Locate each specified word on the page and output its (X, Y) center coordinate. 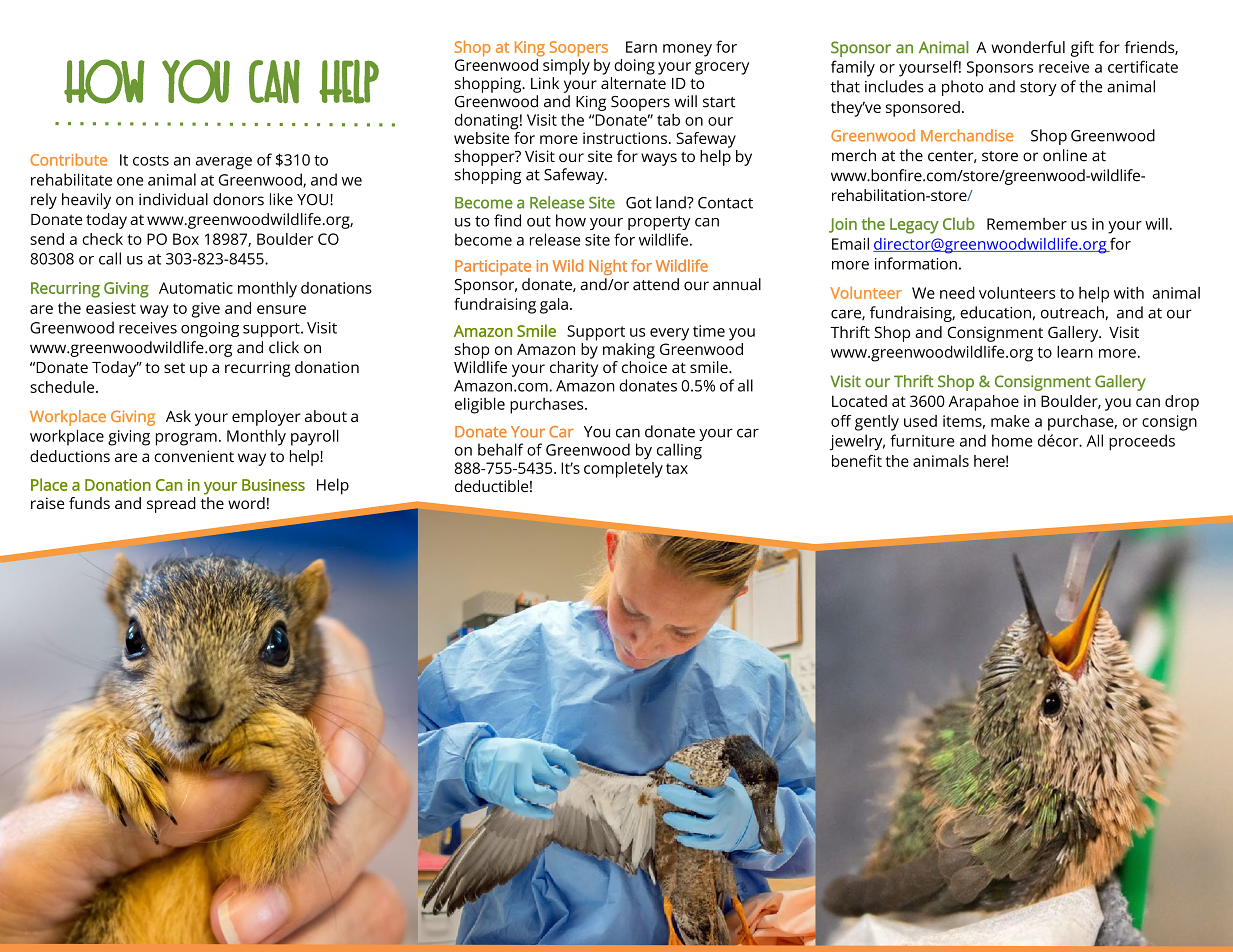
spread (171, 505)
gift (1082, 49)
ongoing (210, 329)
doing (634, 67)
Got (639, 203)
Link (545, 83)
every (669, 334)
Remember (1027, 224)
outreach (1073, 313)
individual (173, 199)
